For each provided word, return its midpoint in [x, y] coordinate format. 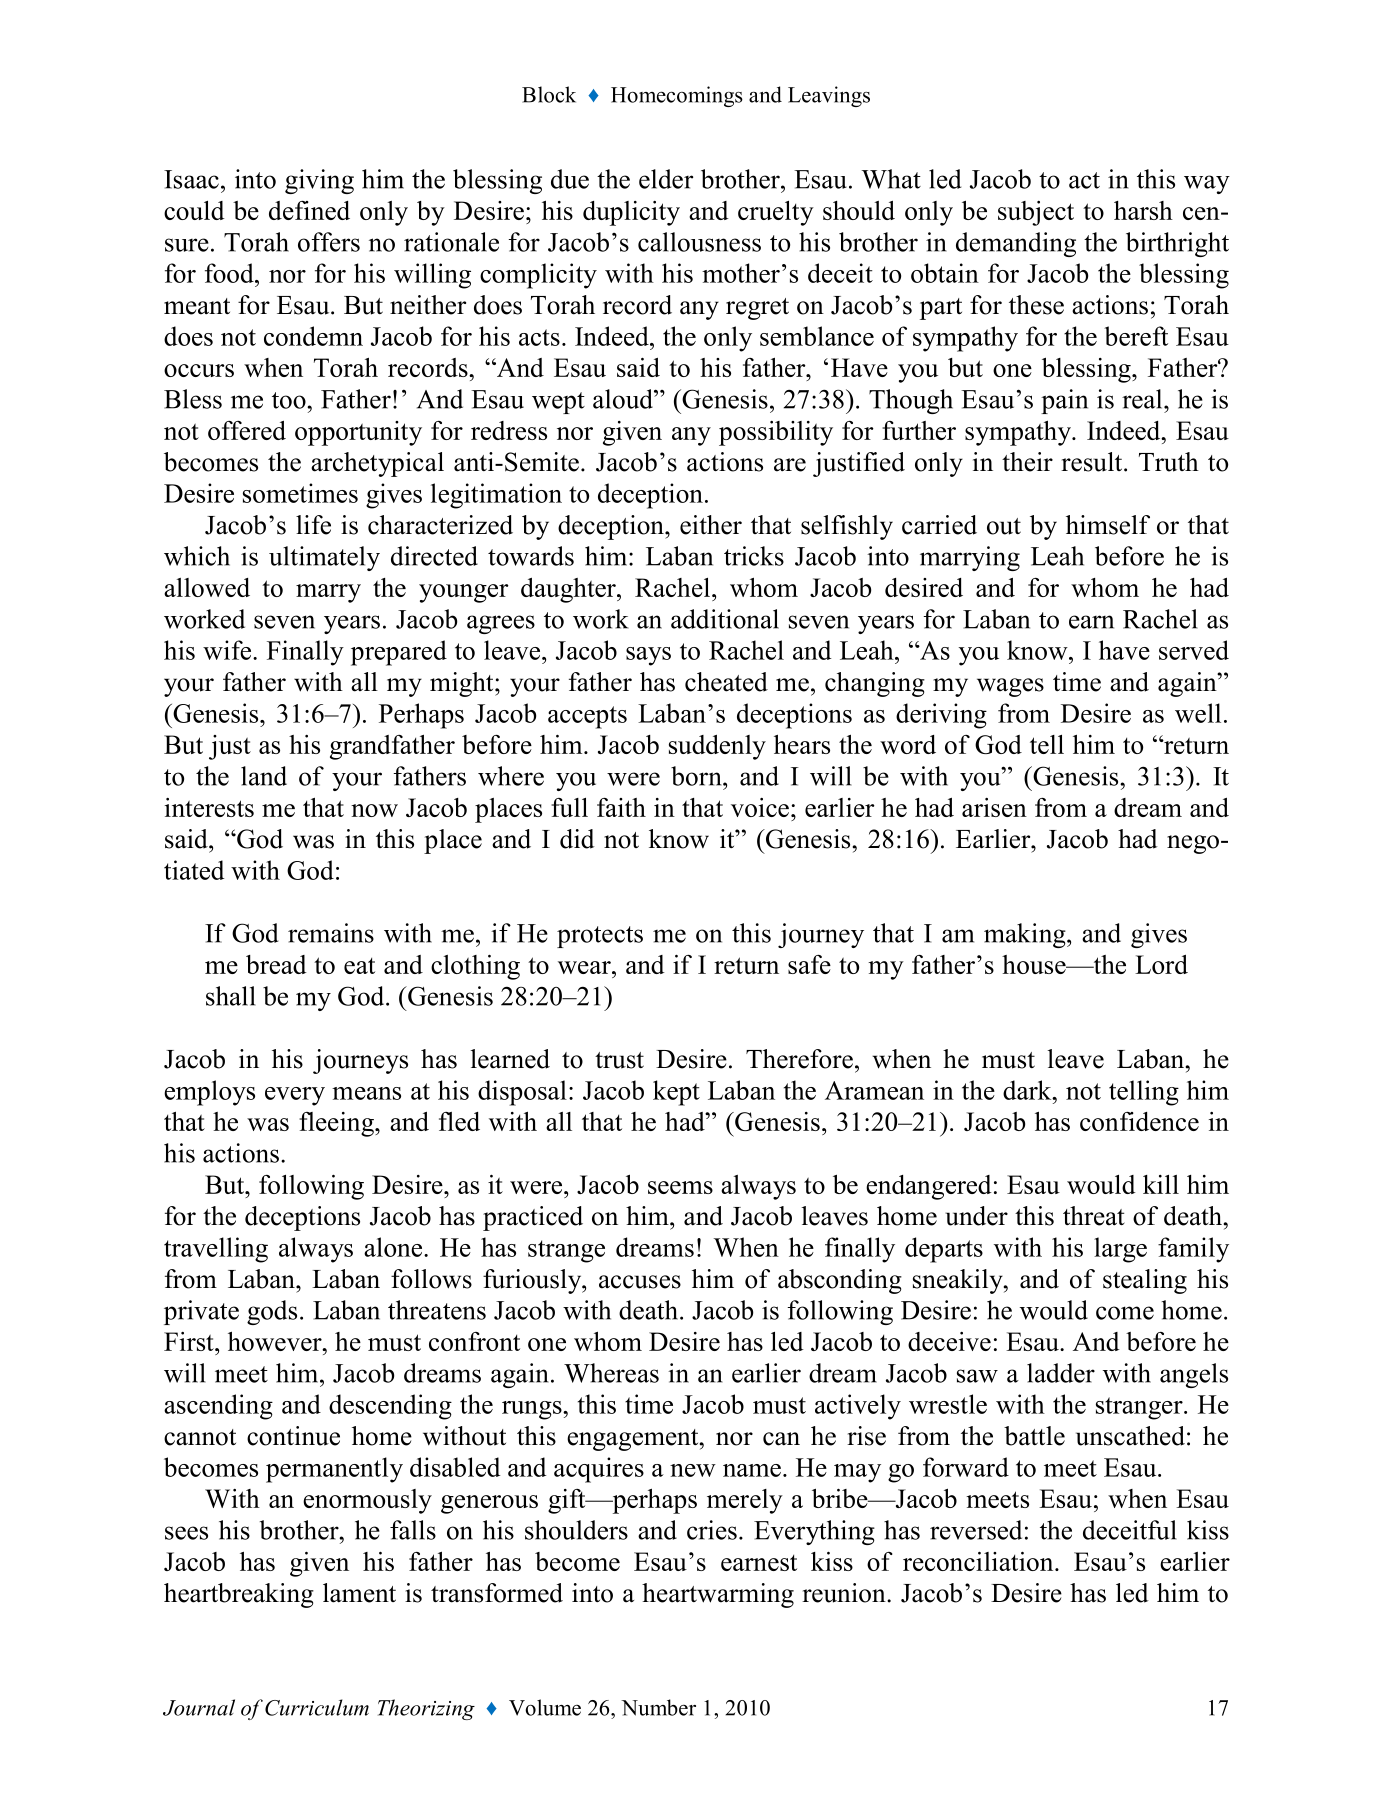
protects [600, 937]
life [313, 525]
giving [319, 181]
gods [272, 1312]
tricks [754, 556]
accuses [640, 1282]
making [1026, 935]
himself [1108, 525]
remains [331, 933]
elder [666, 179]
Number [658, 1707]
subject [1036, 213]
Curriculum [317, 1707]
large [1120, 1250]
